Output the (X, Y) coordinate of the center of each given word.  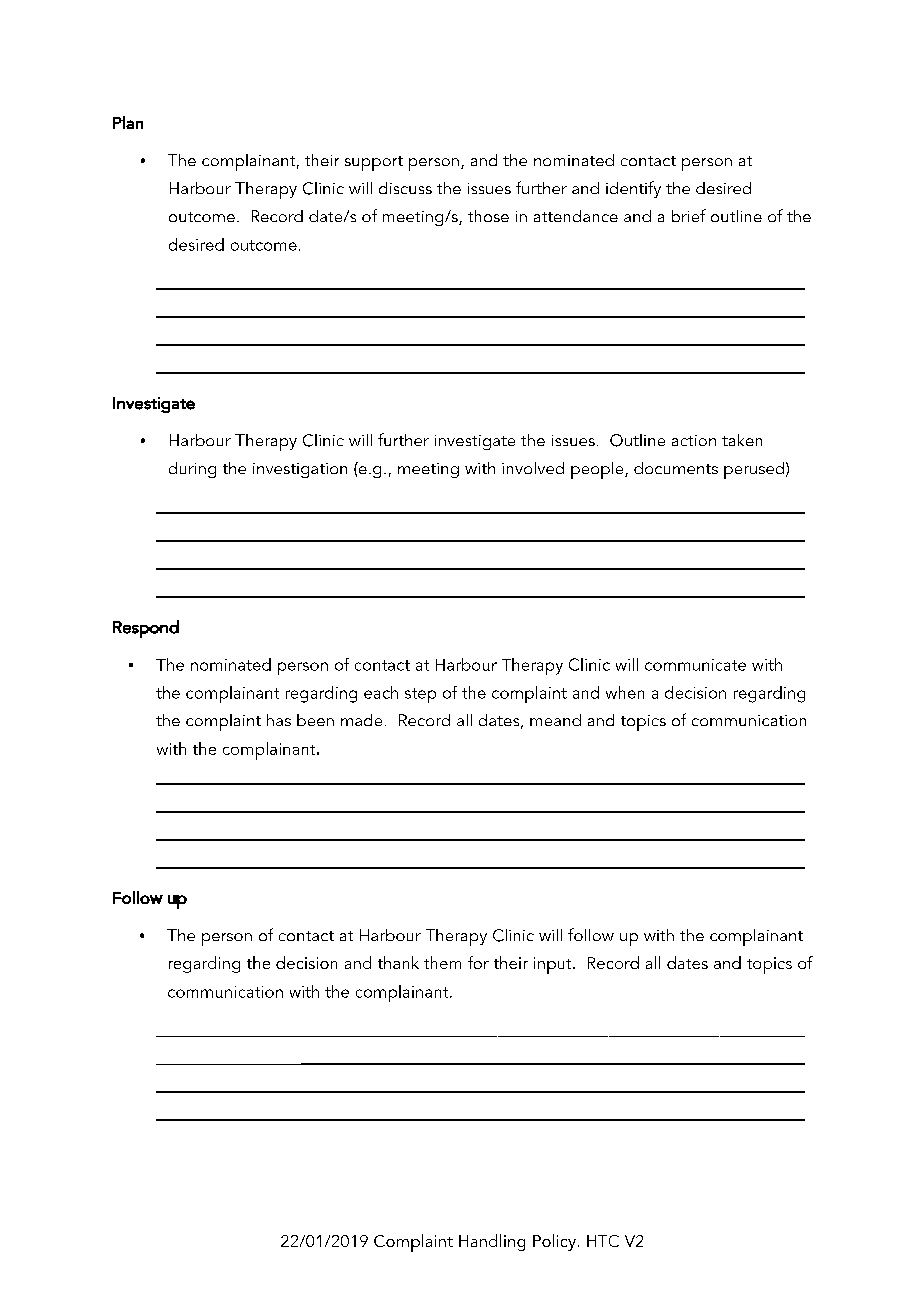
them (442, 962)
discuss (405, 188)
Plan (128, 122)
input (554, 965)
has (279, 720)
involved (533, 468)
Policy (554, 1242)
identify (633, 189)
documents (676, 468)
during (192, 470)
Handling (492, 1242)
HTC (603, 1241)
